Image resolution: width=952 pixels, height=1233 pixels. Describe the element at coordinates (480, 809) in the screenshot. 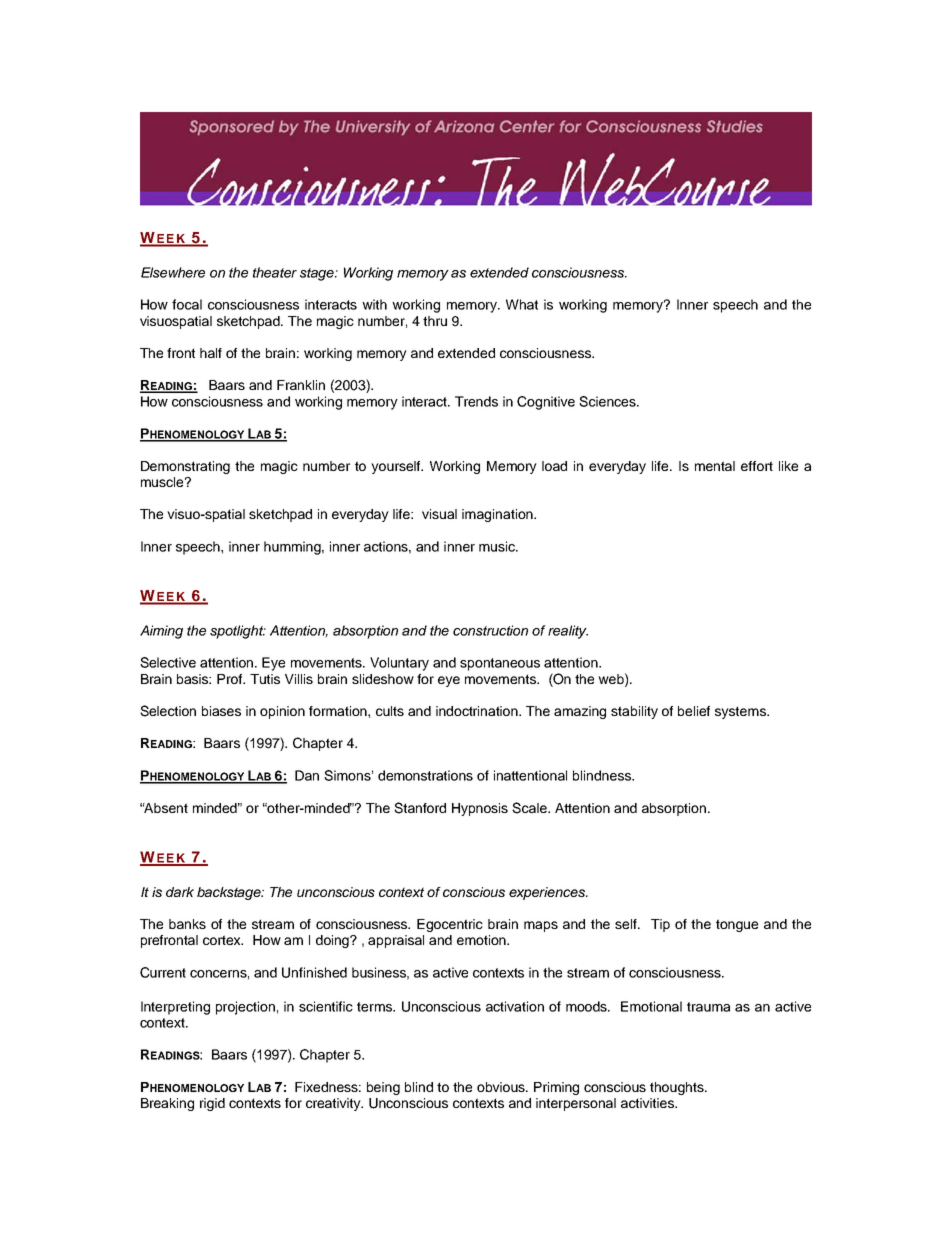

I see `Hypnosis` at that location.
